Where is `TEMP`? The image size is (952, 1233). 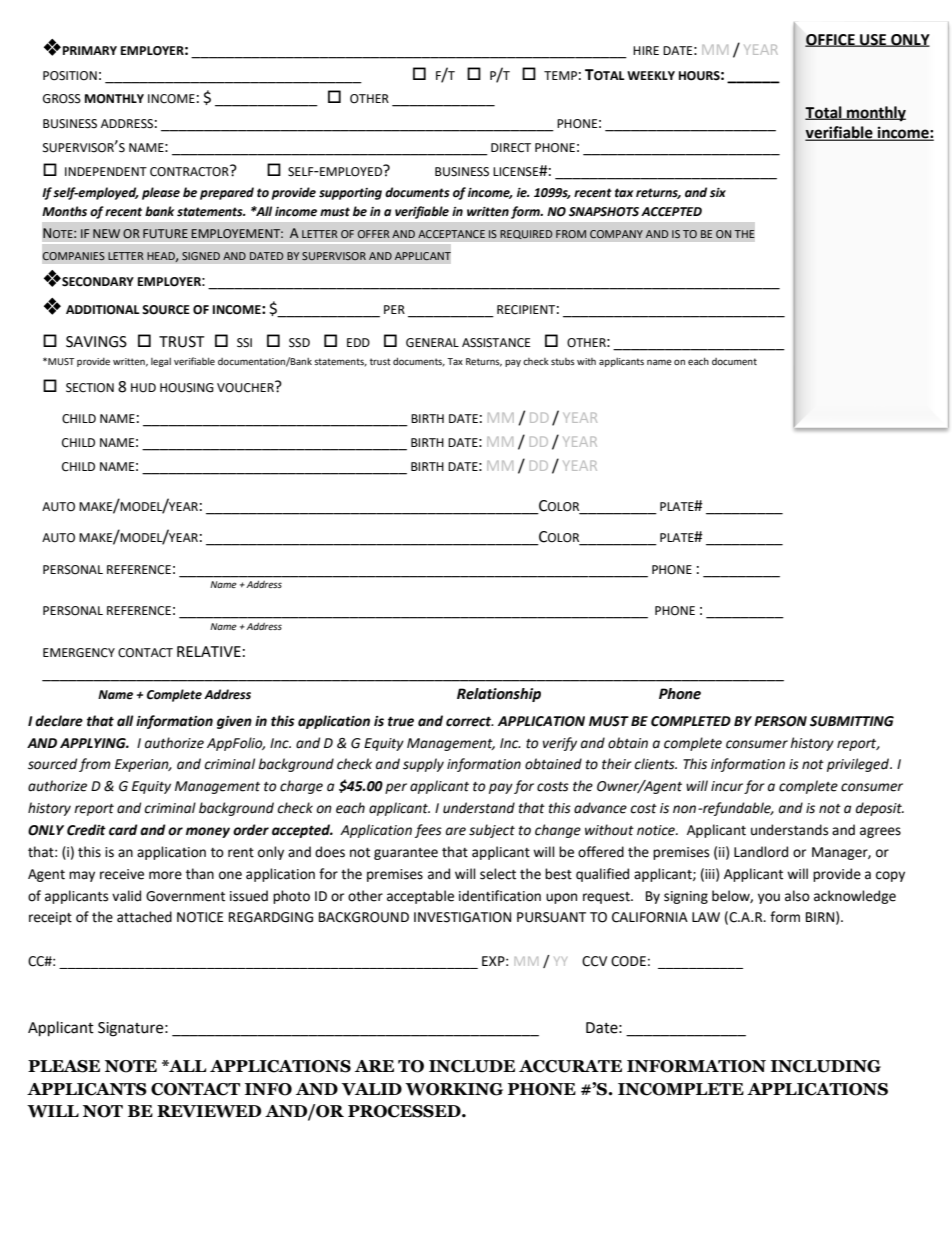 TEMP is located at coordinates (560, 75).
